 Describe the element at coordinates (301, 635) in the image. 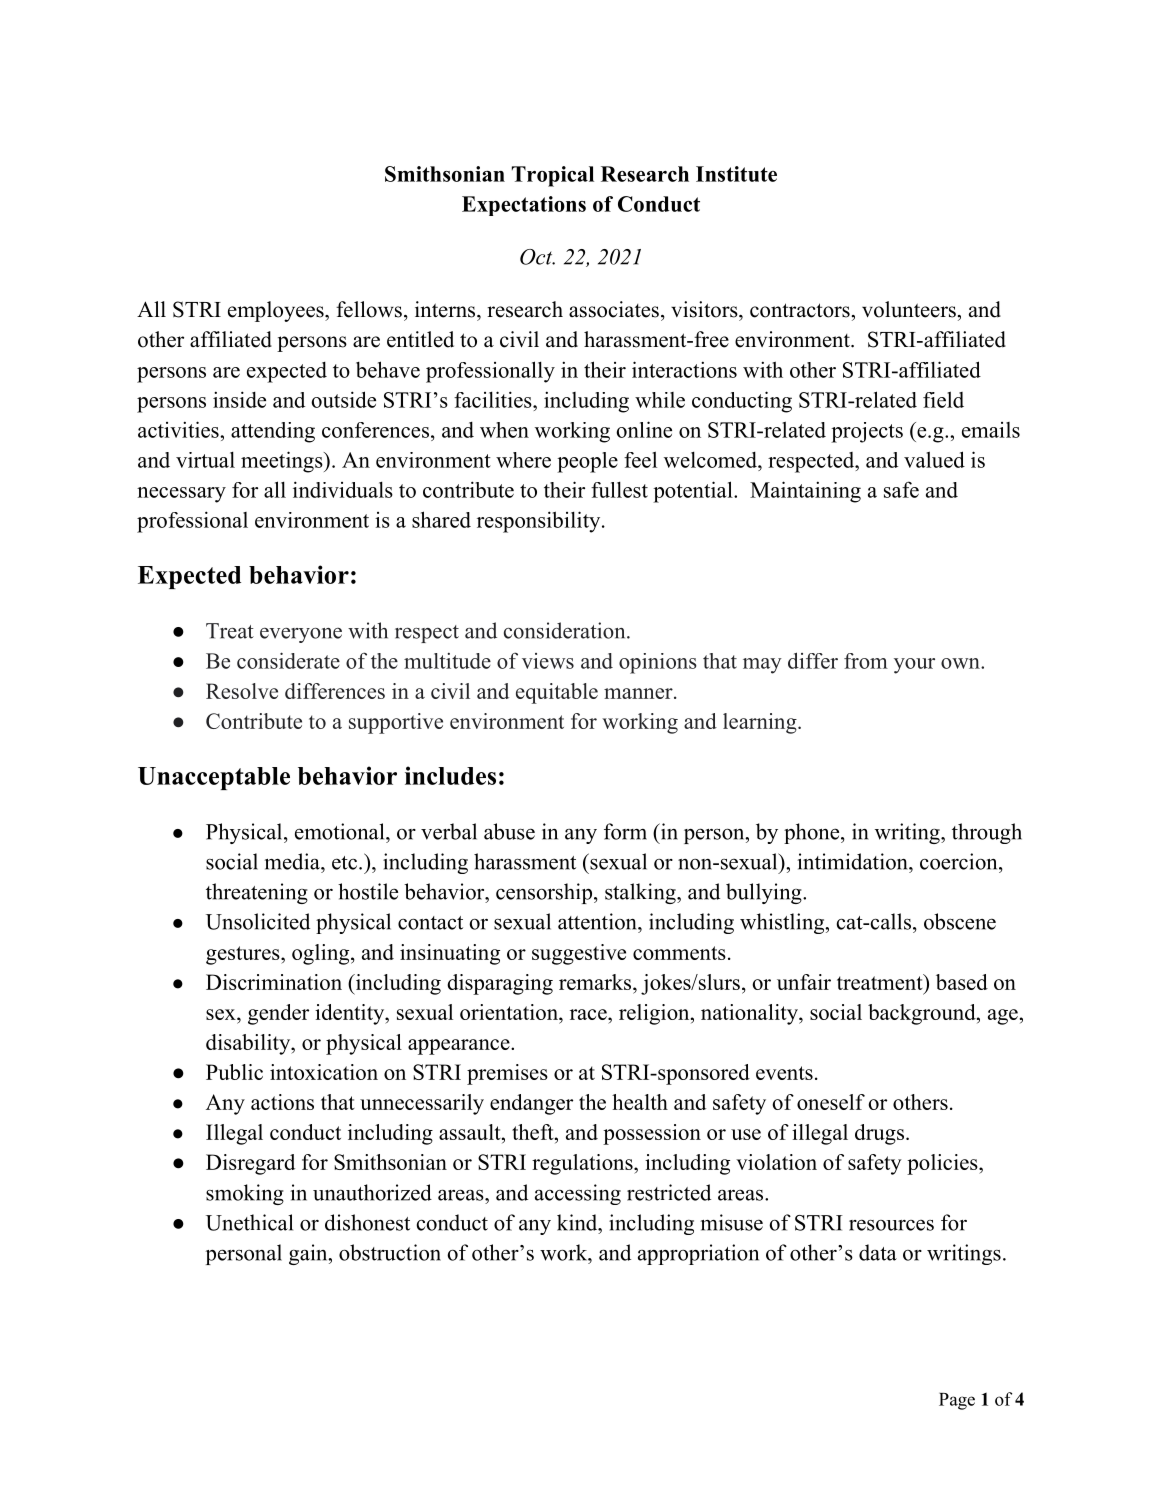

I see `everyone` at that location.
